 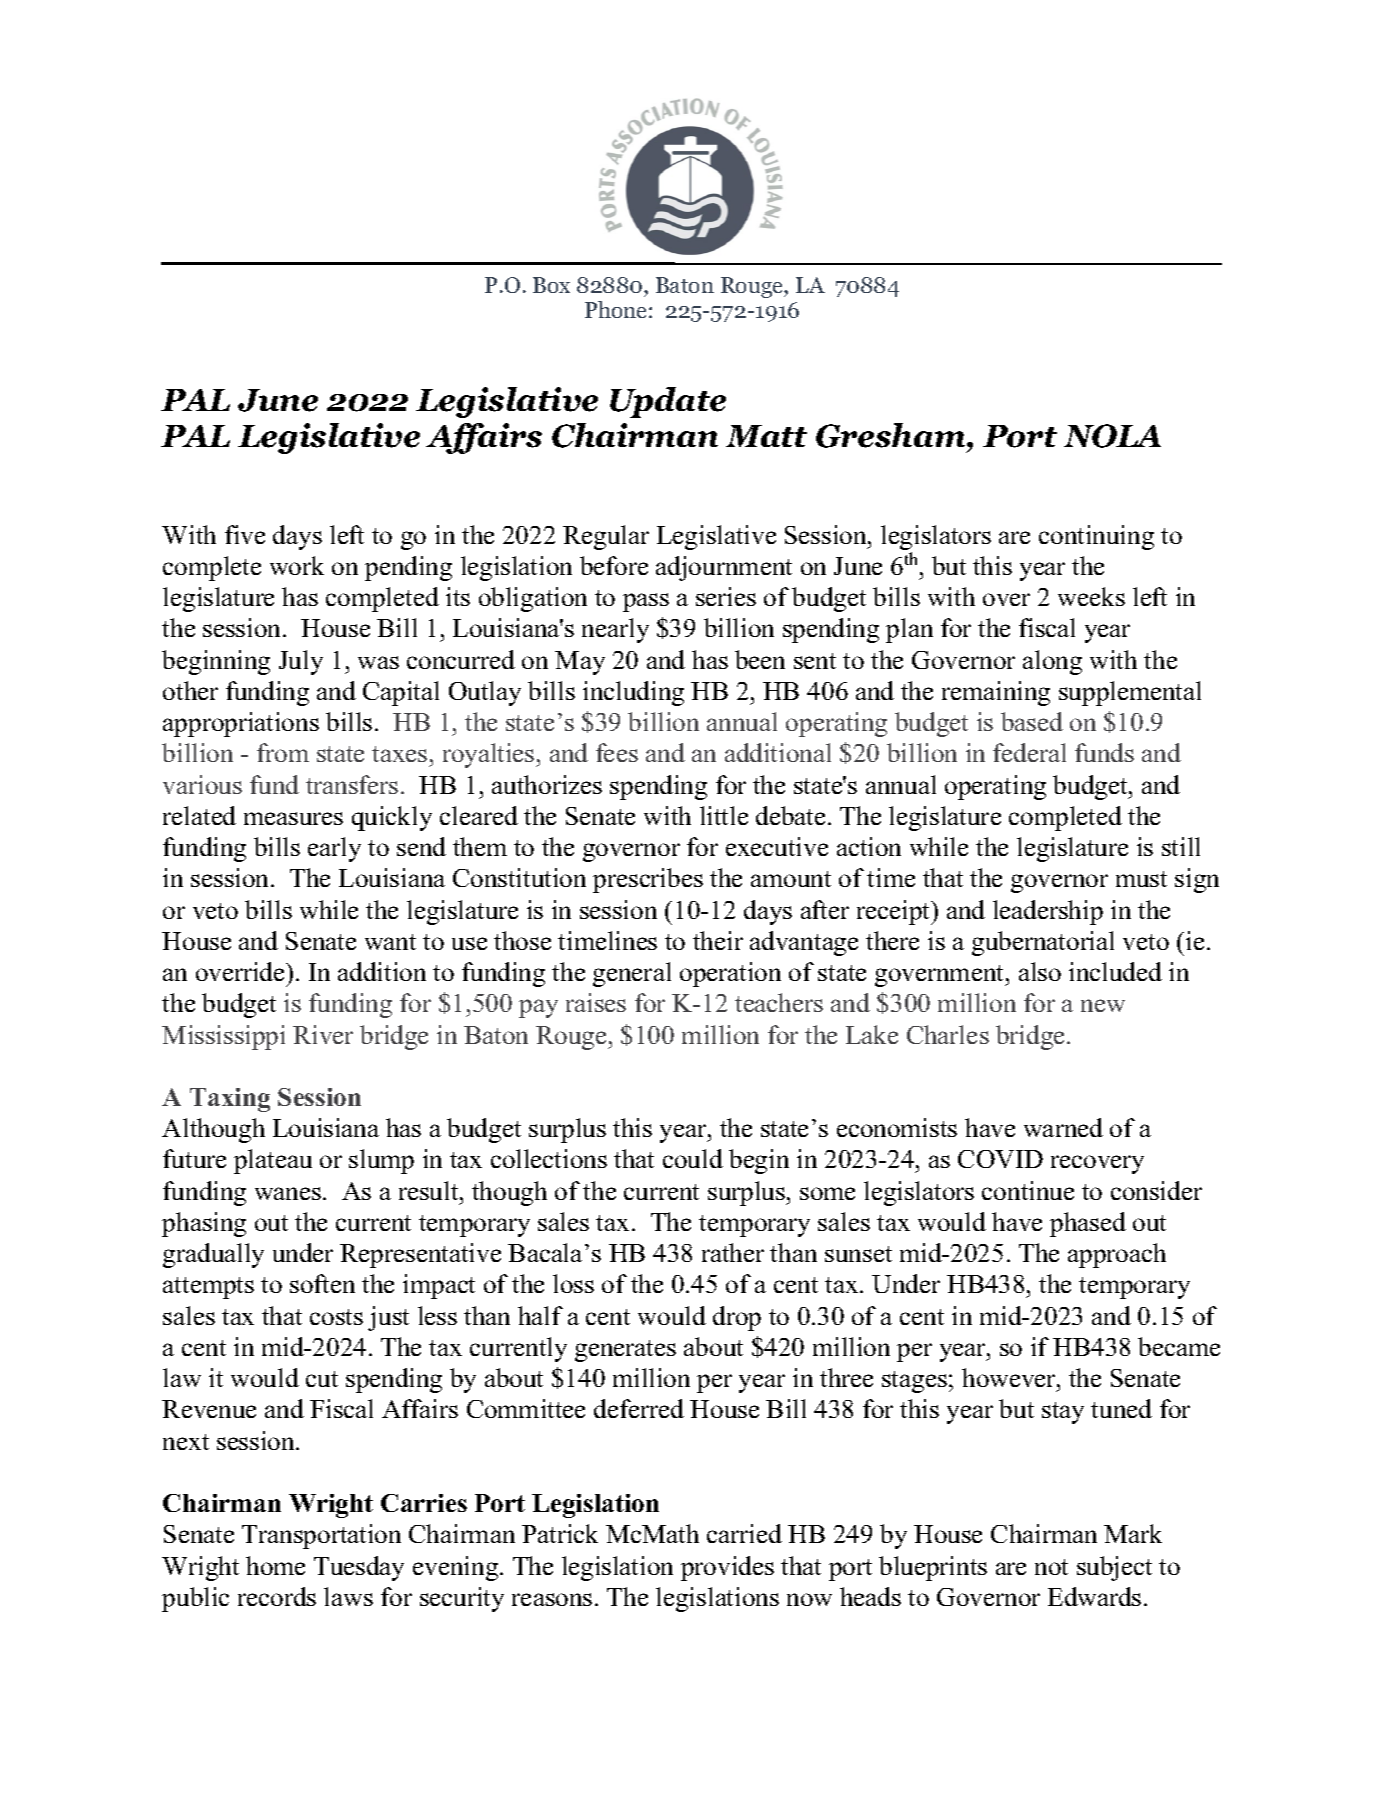 I want to click on pass, so click(x=646, y=602).
